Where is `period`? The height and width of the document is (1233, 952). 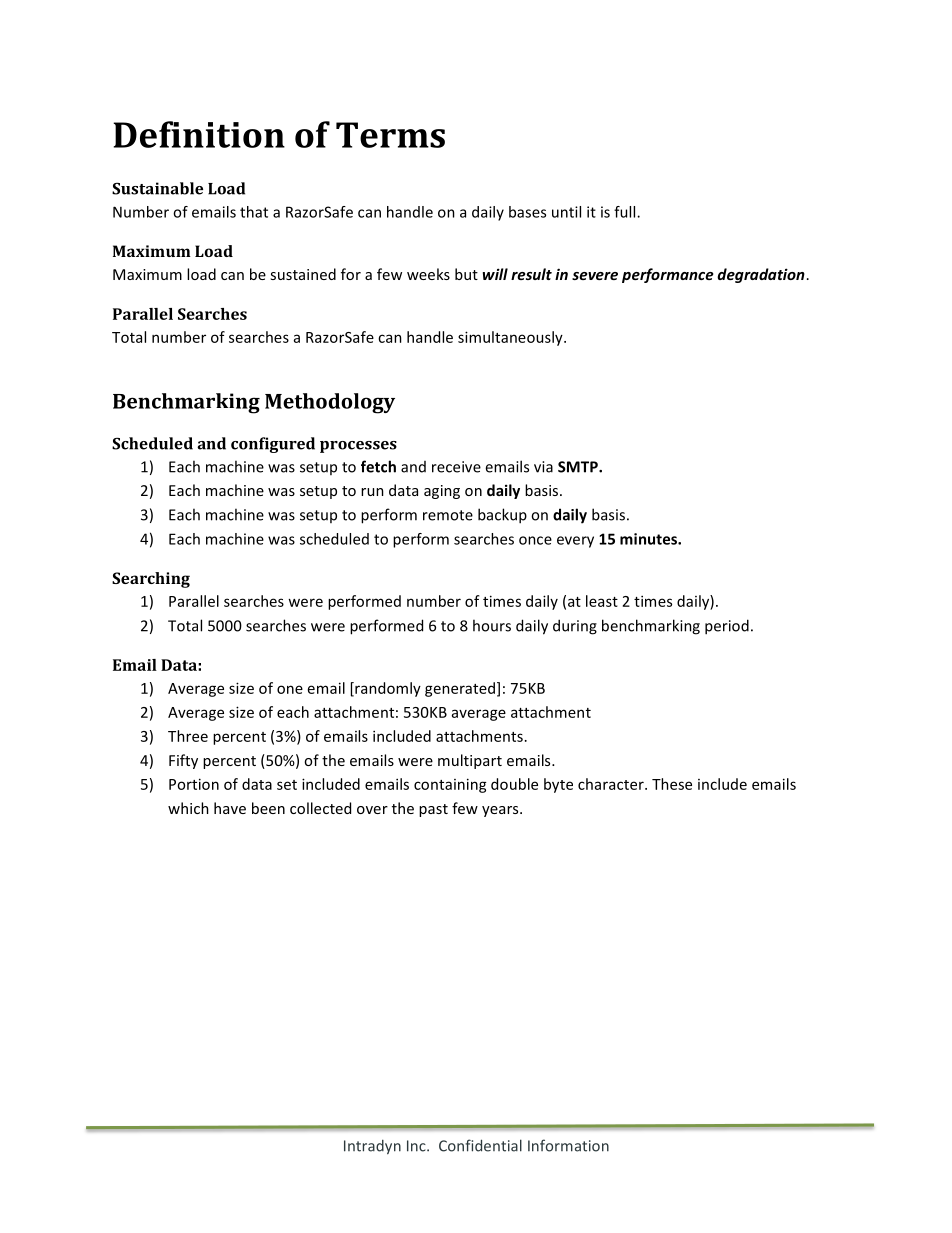
period is located at coordinates (727, 627).
